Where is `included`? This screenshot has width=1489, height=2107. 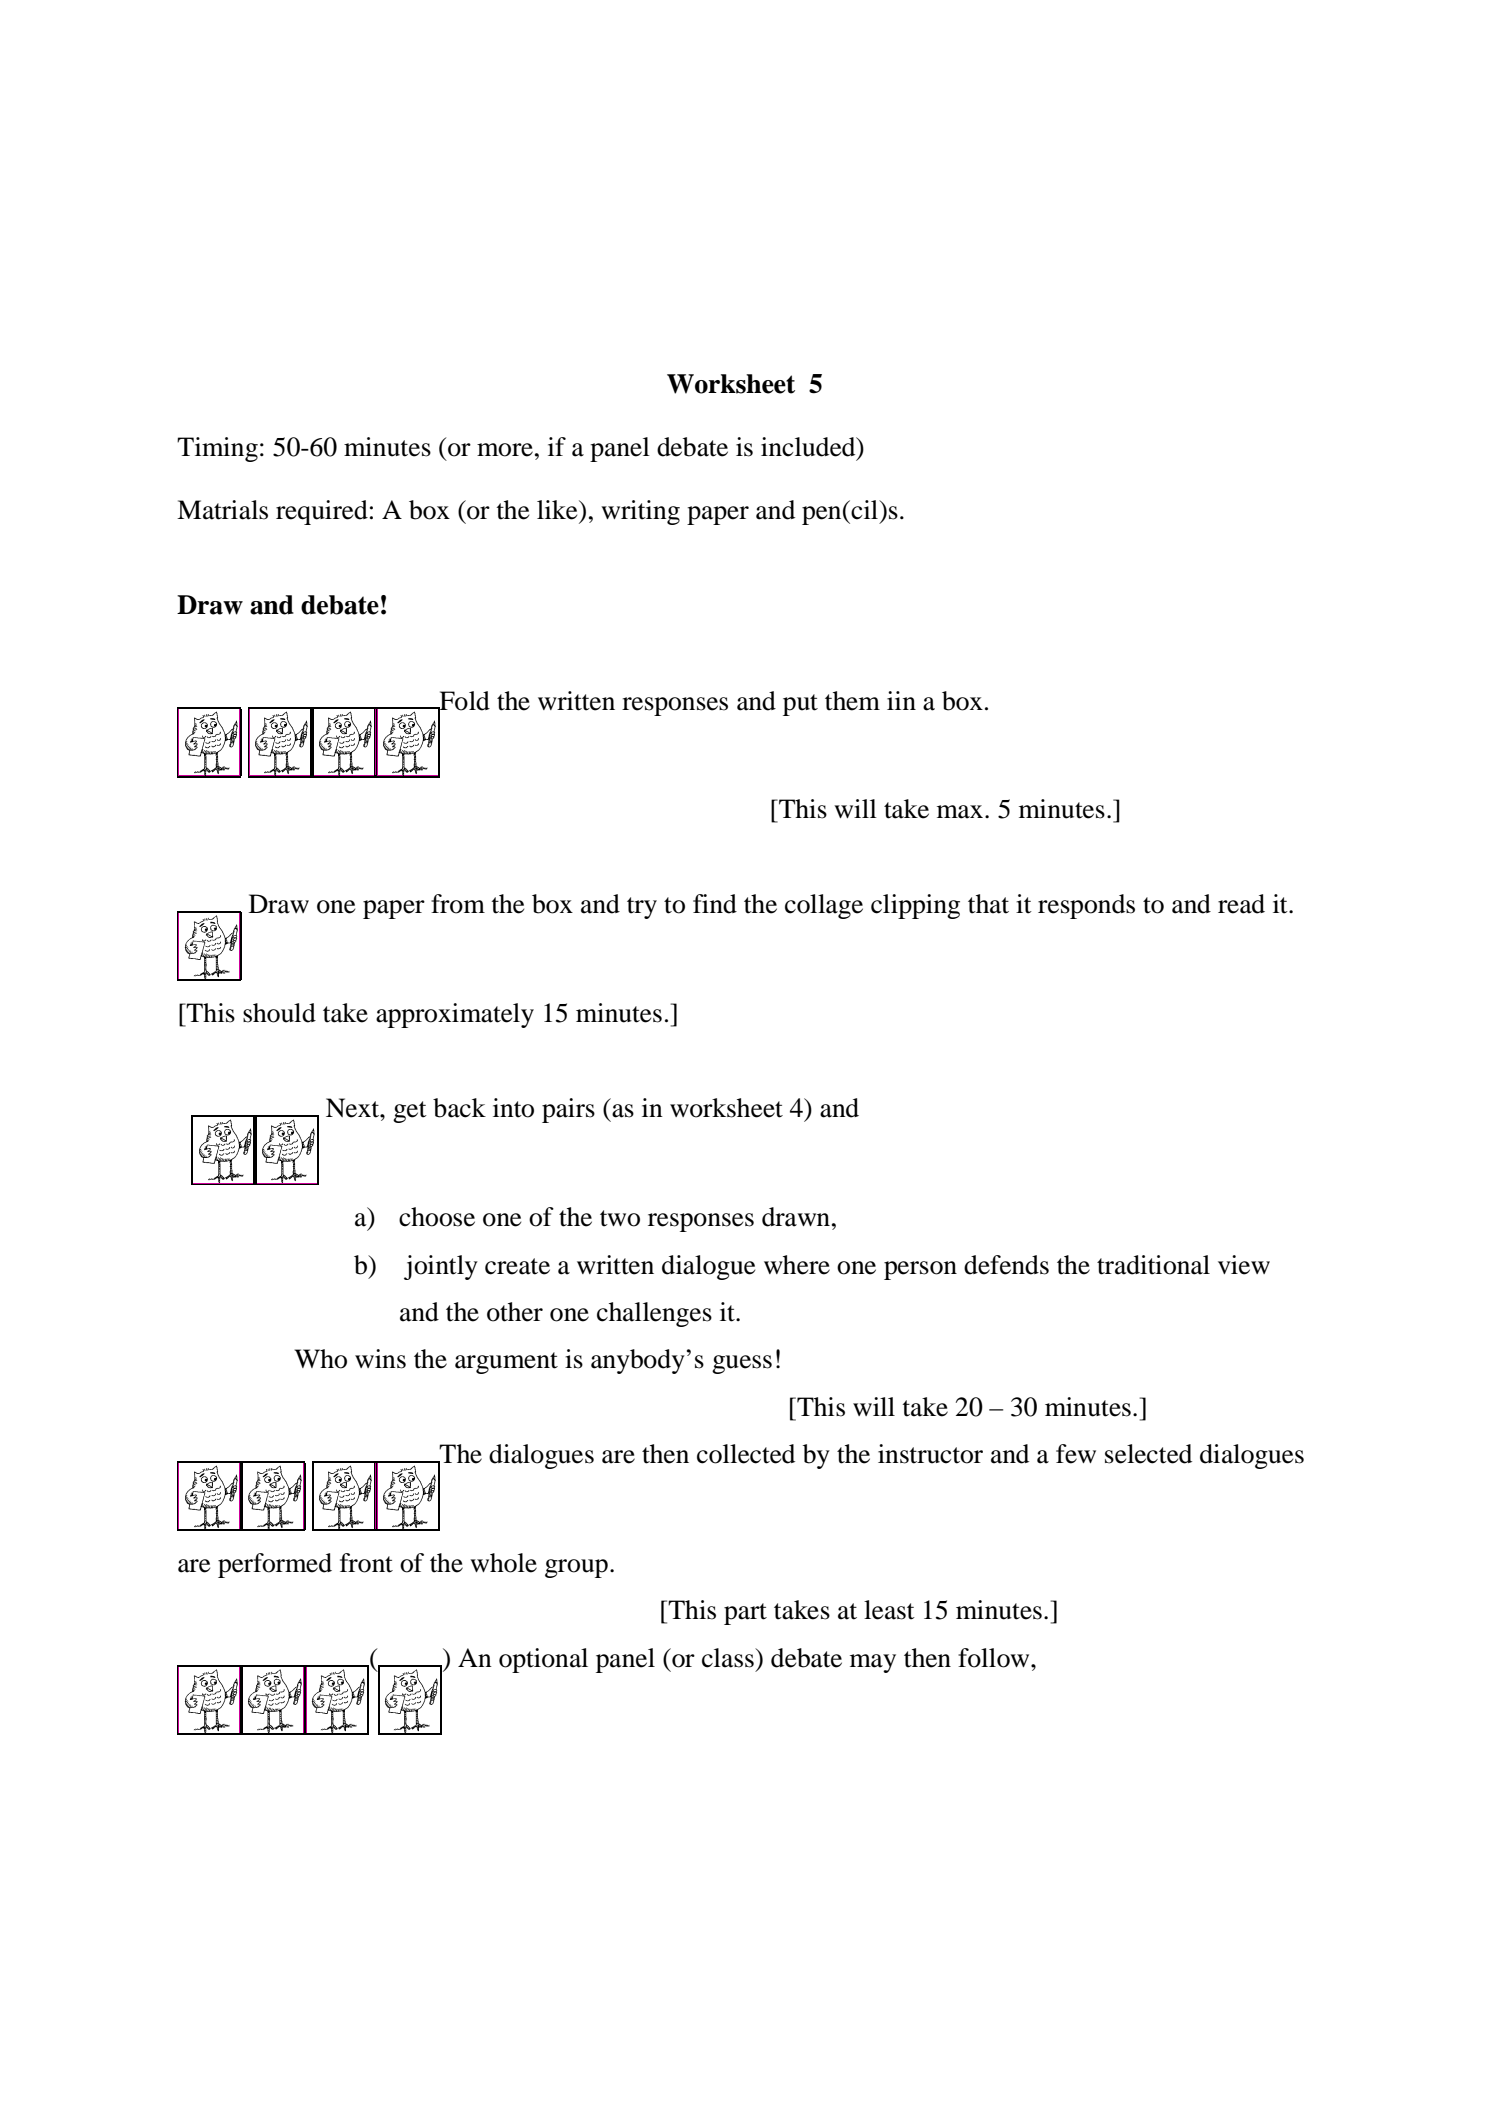 included is located at coordinates (809, 448).
